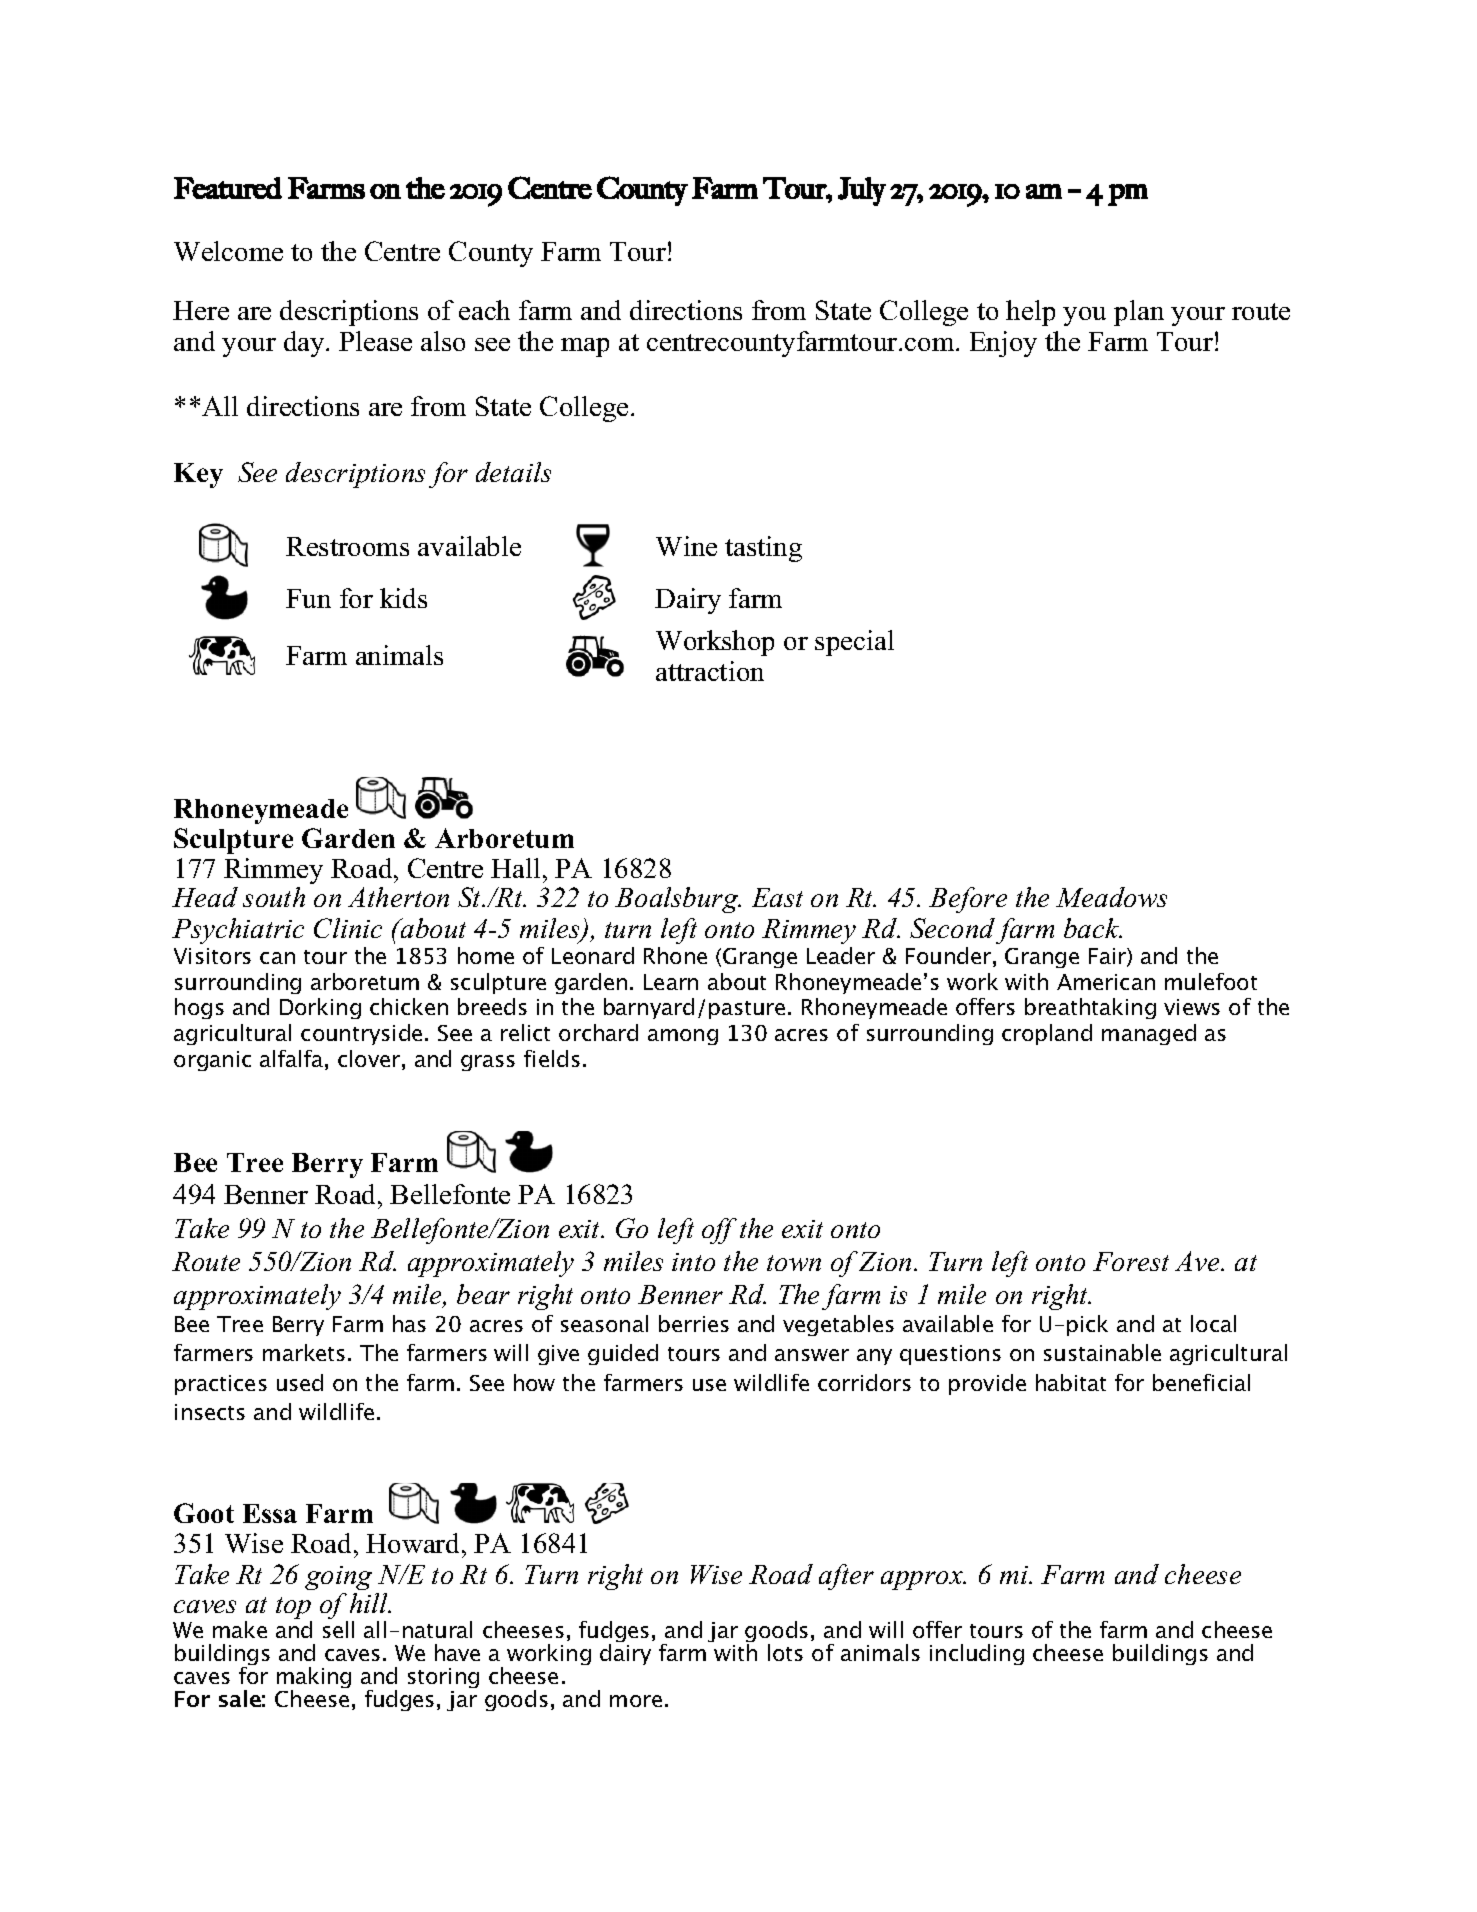 This document has height=1912, width=1477. Describe the element at coordinates (314, 1679) in the document. I see `making` at that location.
